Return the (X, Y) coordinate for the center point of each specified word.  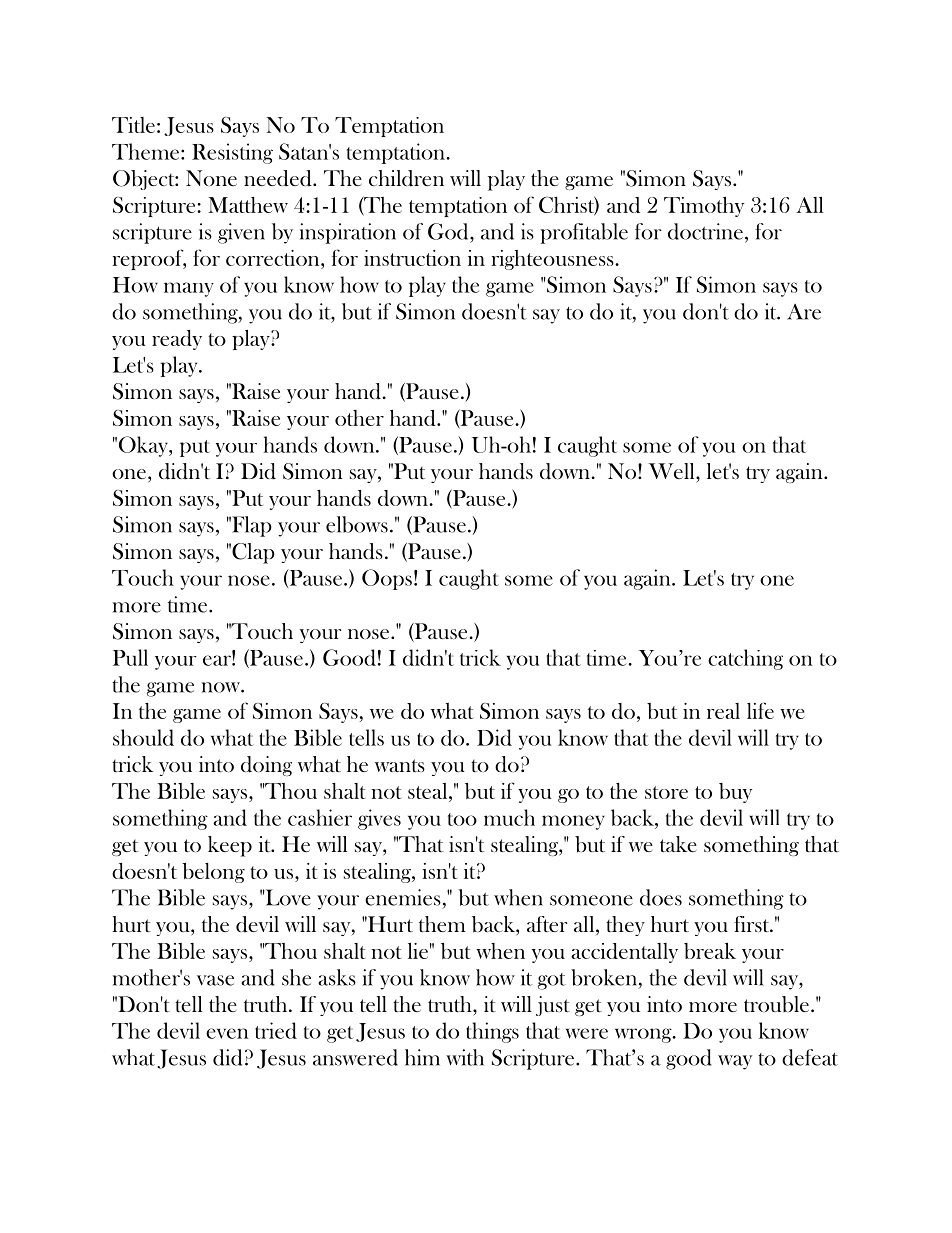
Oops (387, 579)
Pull (130, 657)
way (735, 1062)
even (227, 1033)
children (406, 178)
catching (745, 659)
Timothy (704, 206)
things (492, 1032)
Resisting (232, 153)
